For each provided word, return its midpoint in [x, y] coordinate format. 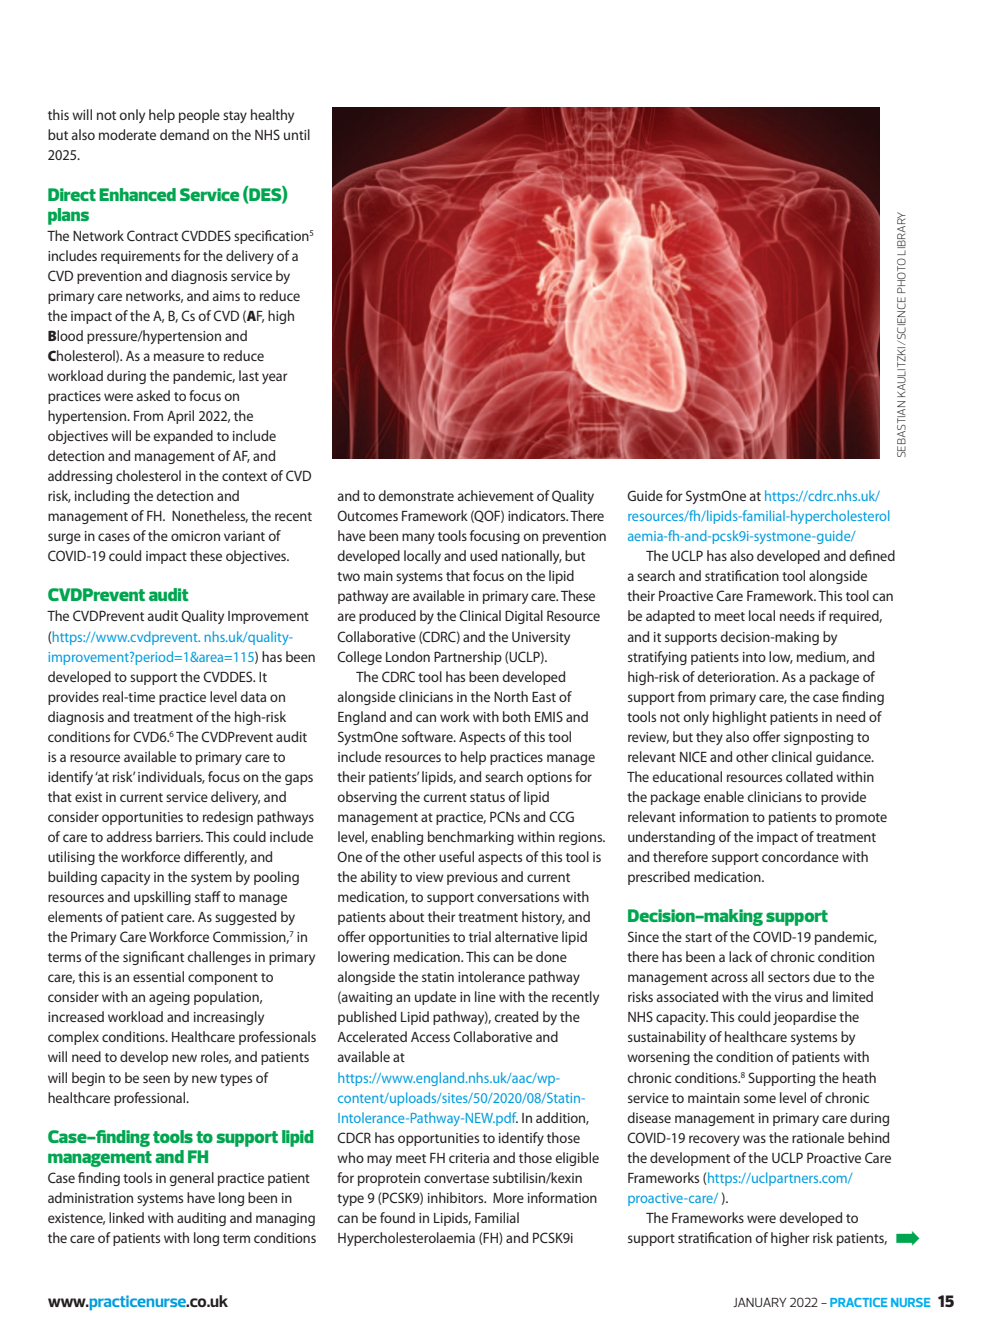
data [253, 696]
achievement [496, 495]
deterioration [737, 676]
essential [158, 976]
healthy [272, 116]
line [485, 996]
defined [872, 555]
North [511, 696]
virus [788, 997]
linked [126, 1217]
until [297, 134]
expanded [183, 437]
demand [184, 134]
